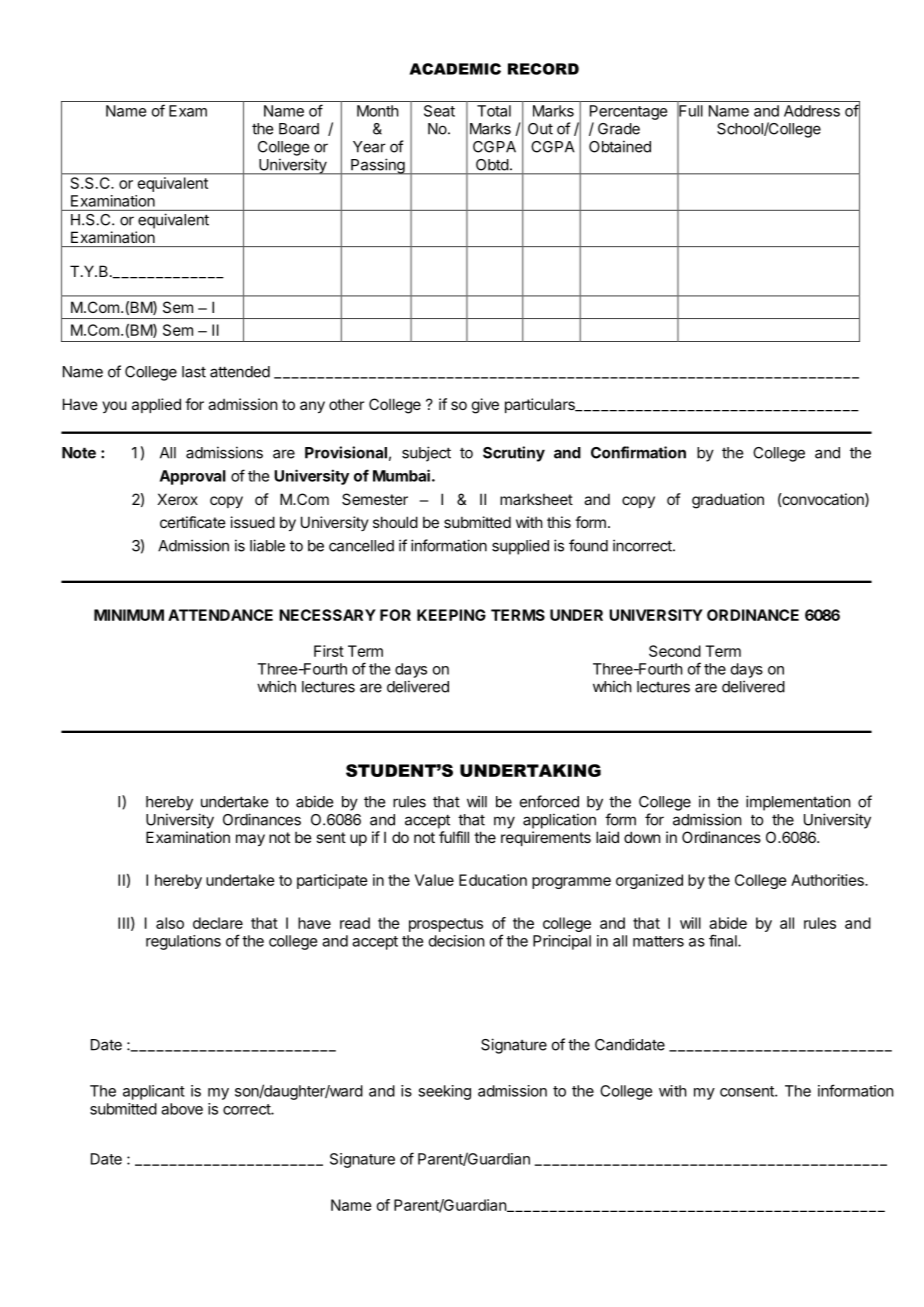 Image resolution: width=924 pixels, height=1307 pixels. What do you see at coordinates (154, 1092) in the document?
I see `applicant` at bounding box center [154, 1092].
